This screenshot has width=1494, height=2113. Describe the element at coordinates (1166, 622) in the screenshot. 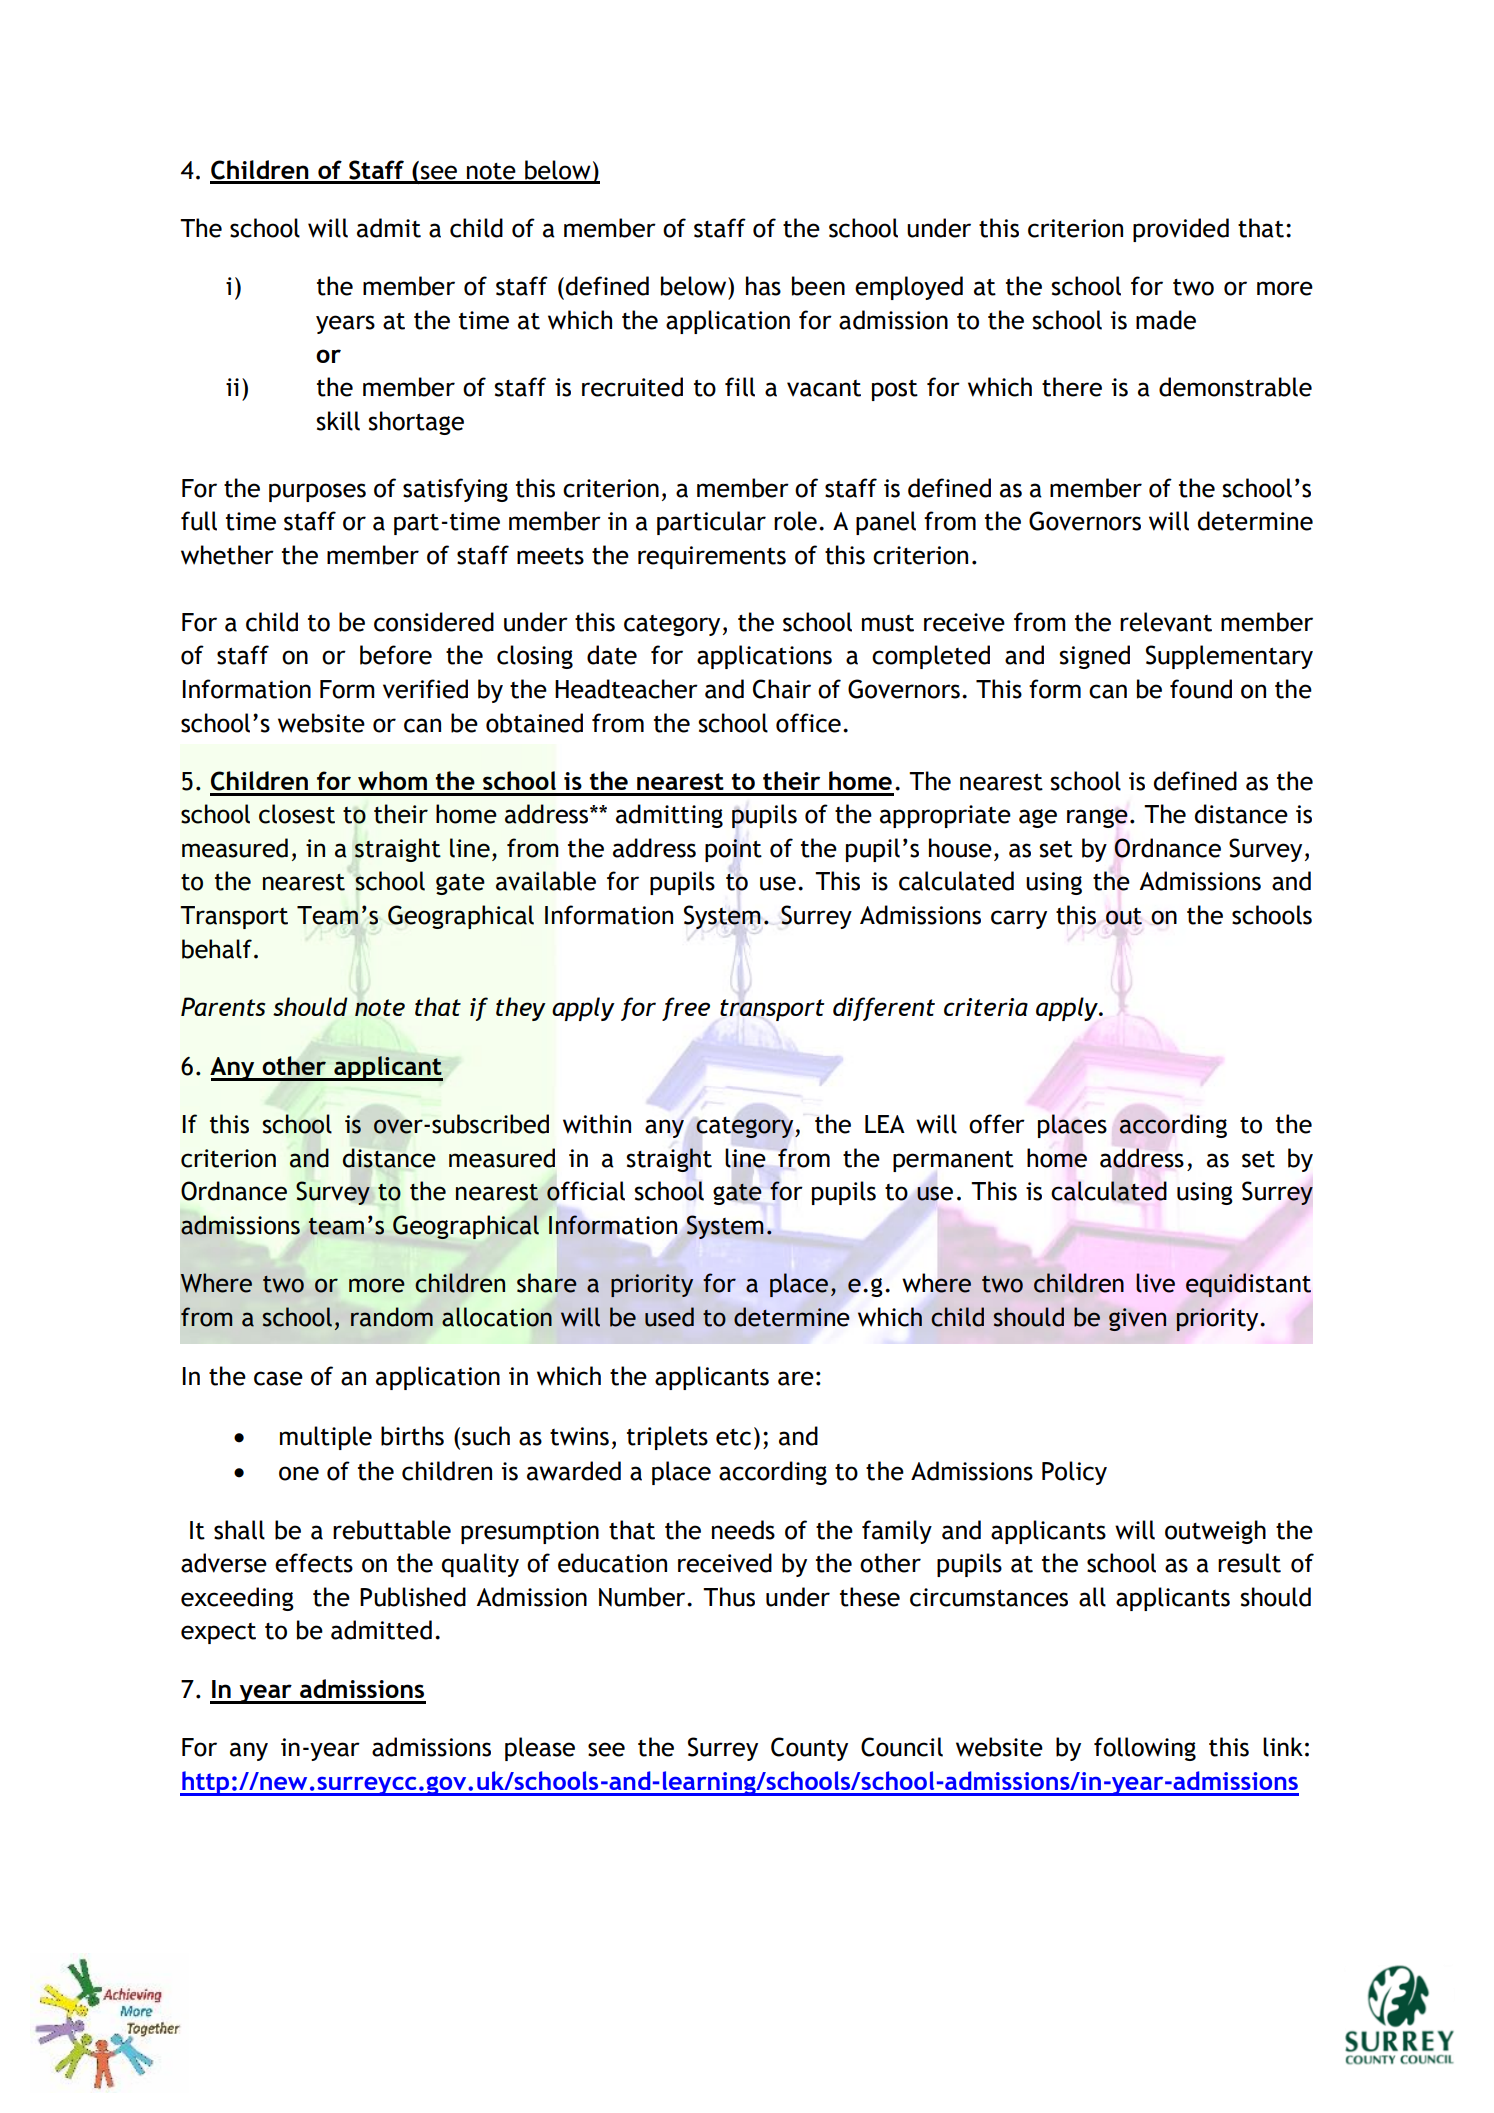

I see `relevant` at that location.
